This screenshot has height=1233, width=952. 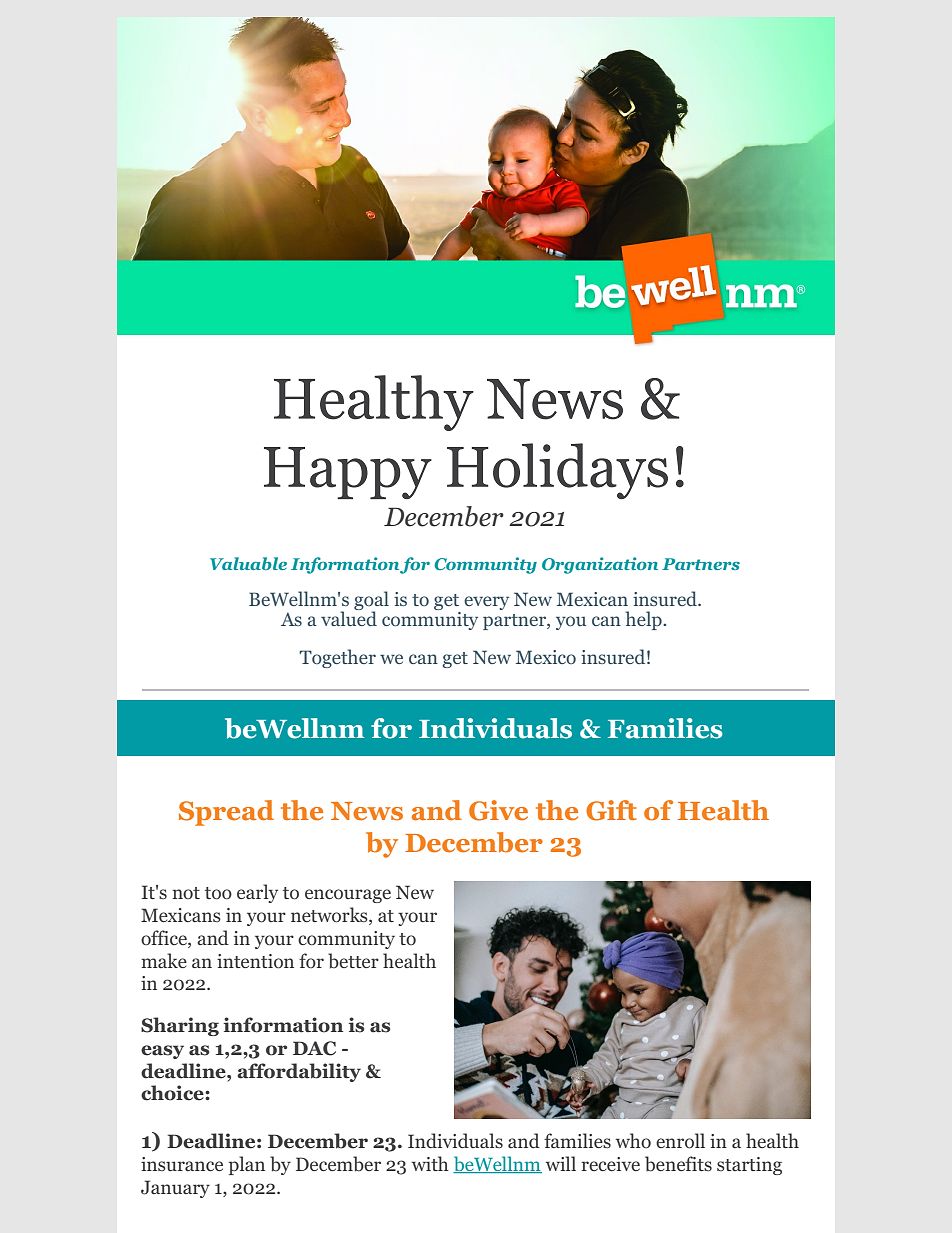 What do you see at coordinates (611, 810) in the screenshot?
I see `Gift` at bounding box center [611, 810].
